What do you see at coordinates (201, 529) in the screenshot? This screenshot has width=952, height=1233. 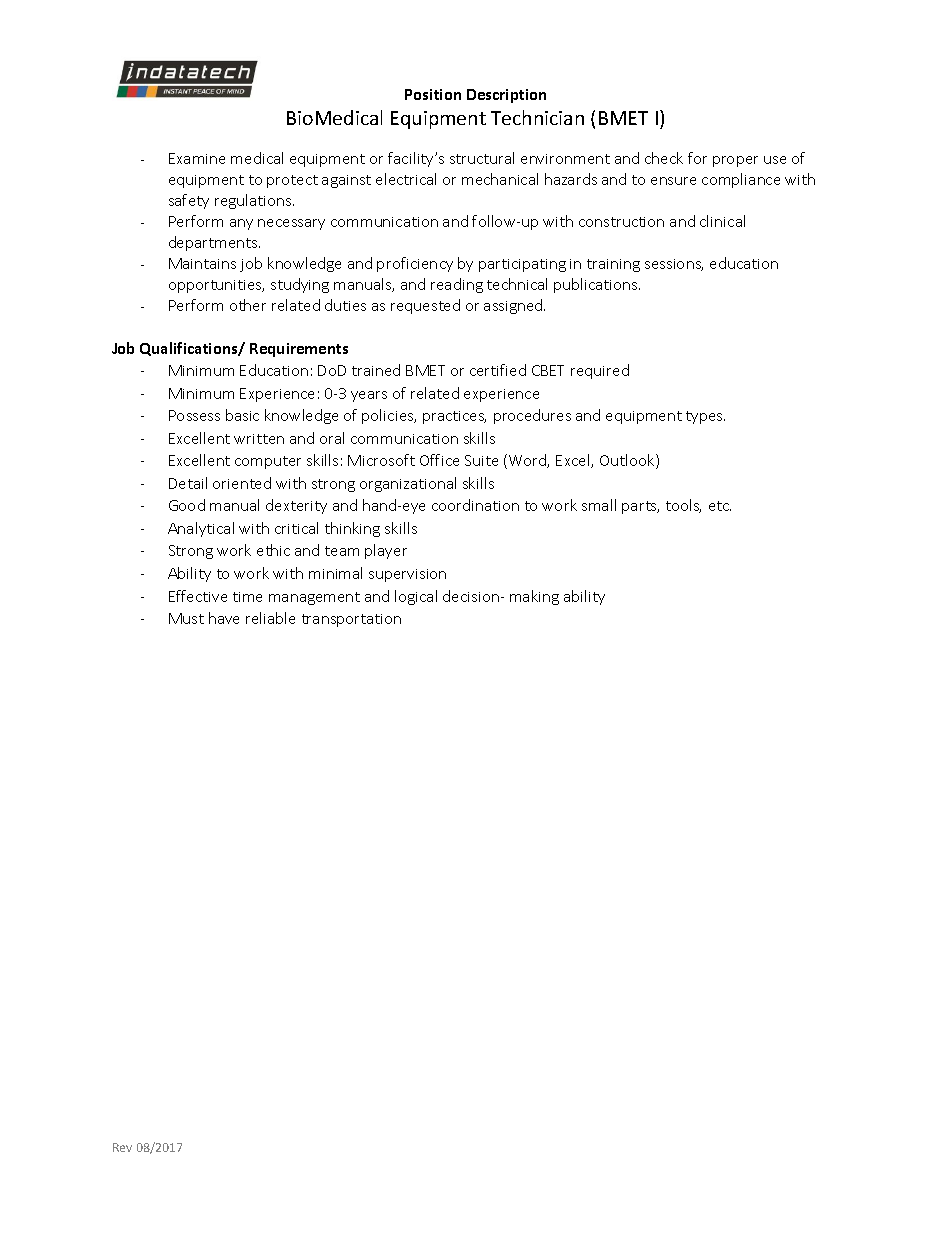 I see `Analytical` at bounding box center [201, 529].
